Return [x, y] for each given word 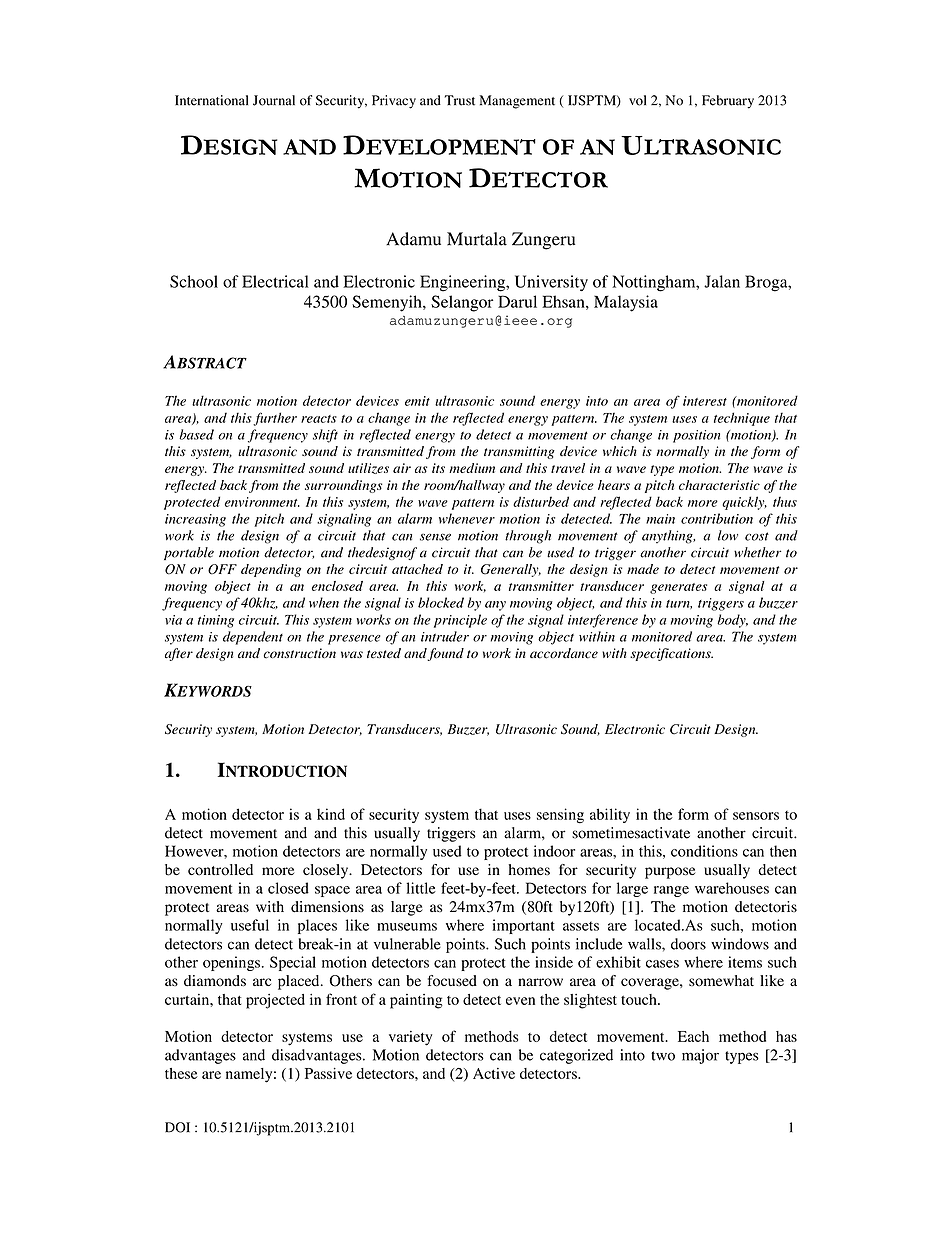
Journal [274, 100]
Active [494, 1073]
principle [460, 621]
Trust [460, 100]
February [728, 102]
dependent [253, 638]
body [732, 621]
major [700, 1056]
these [181, 1073]
